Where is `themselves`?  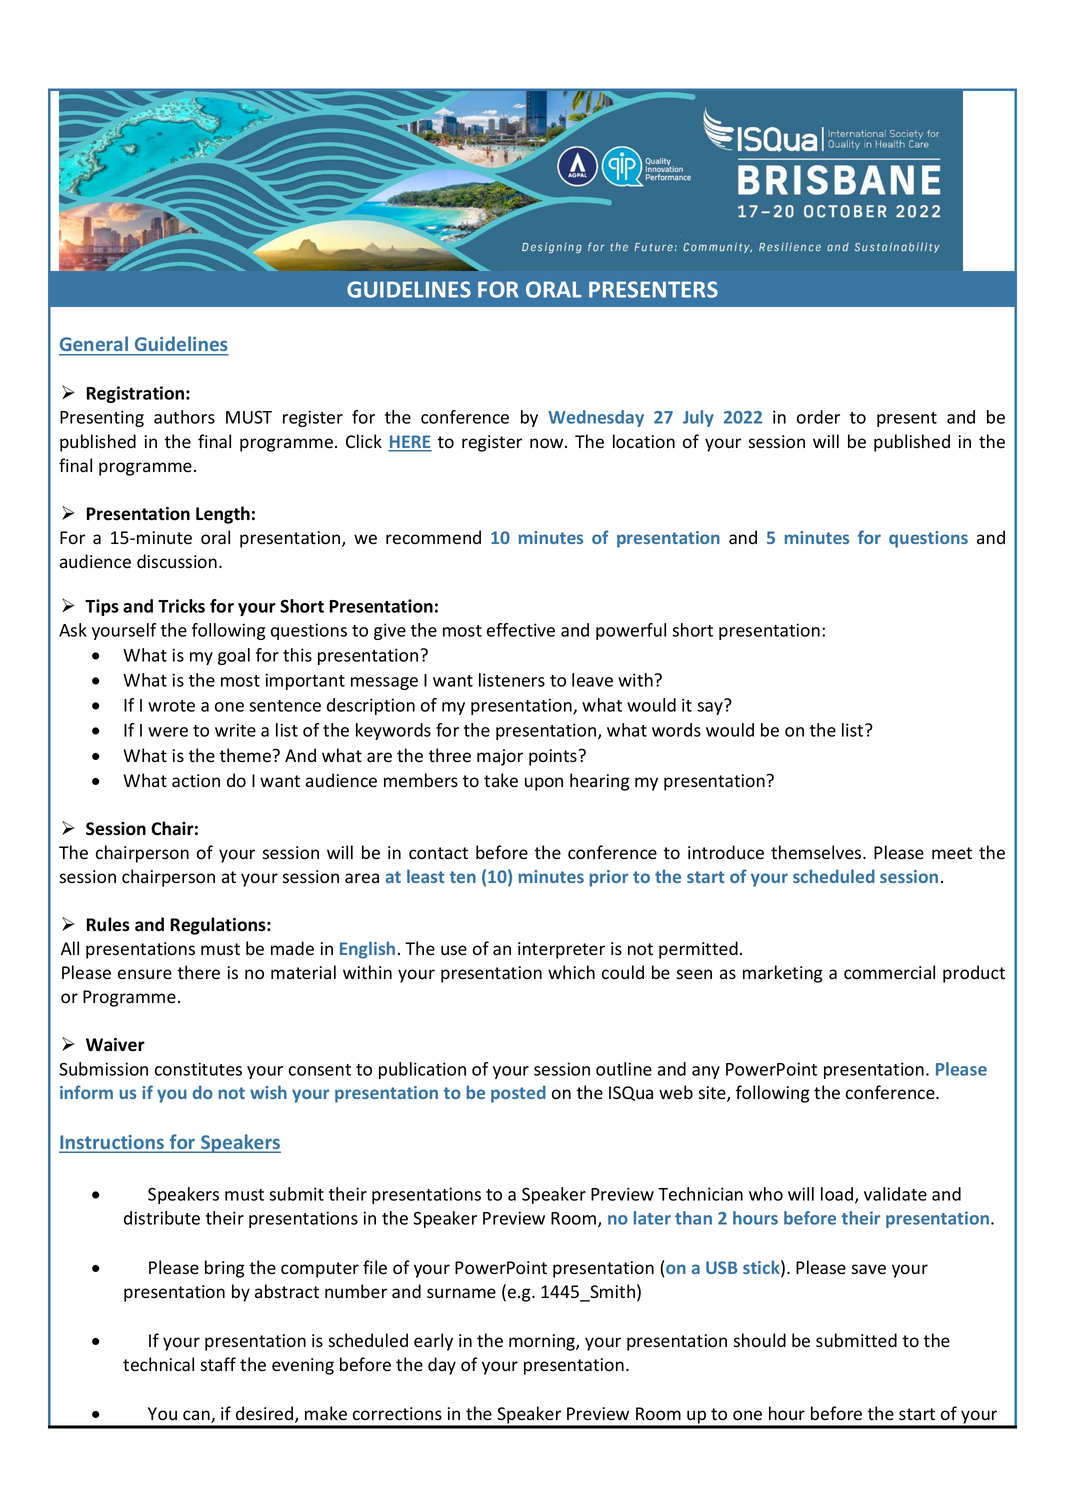
themselves is located at coordinates (817, 852).
